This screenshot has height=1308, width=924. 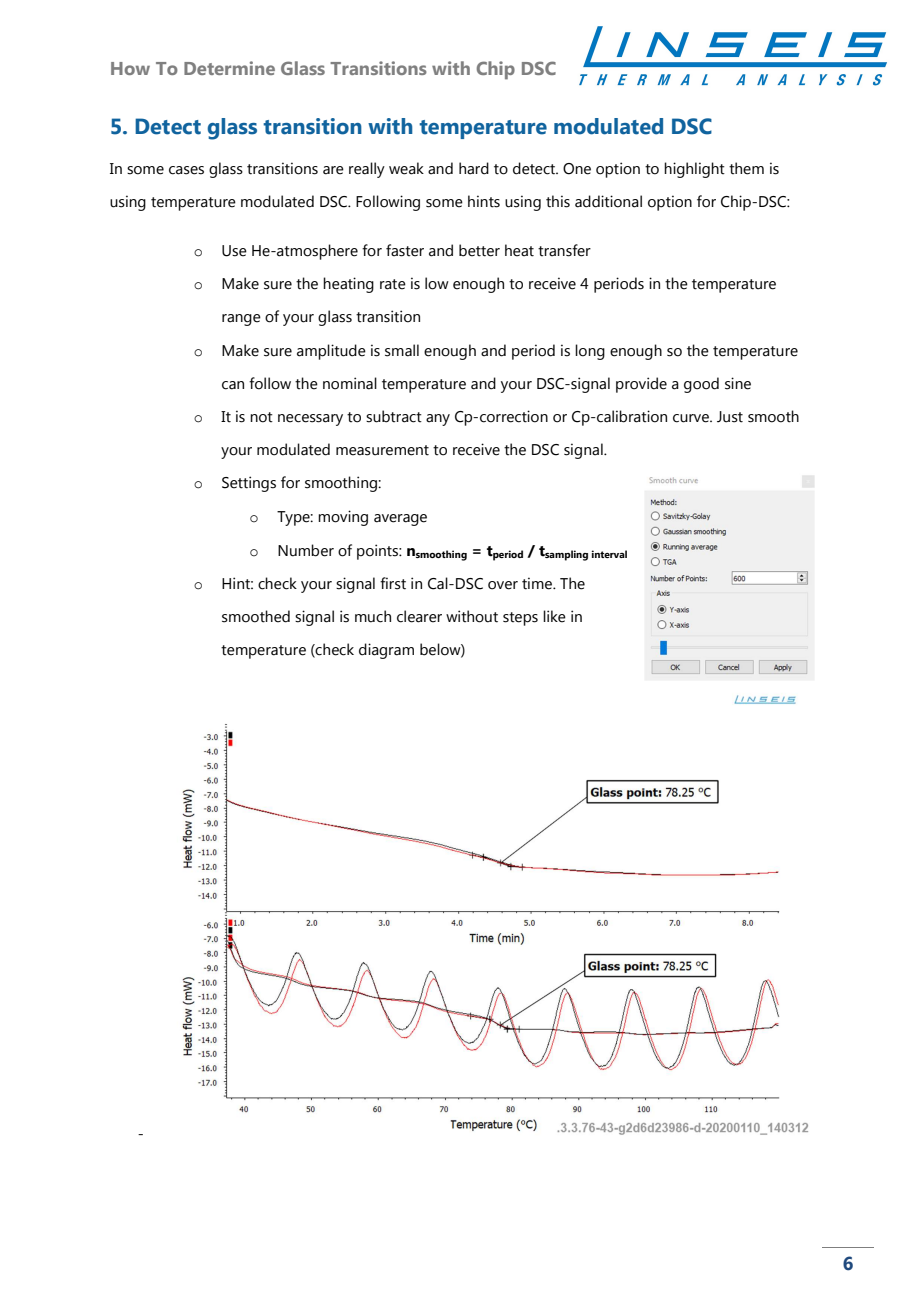 I want to click on rate, so click(x=393, y=284).
